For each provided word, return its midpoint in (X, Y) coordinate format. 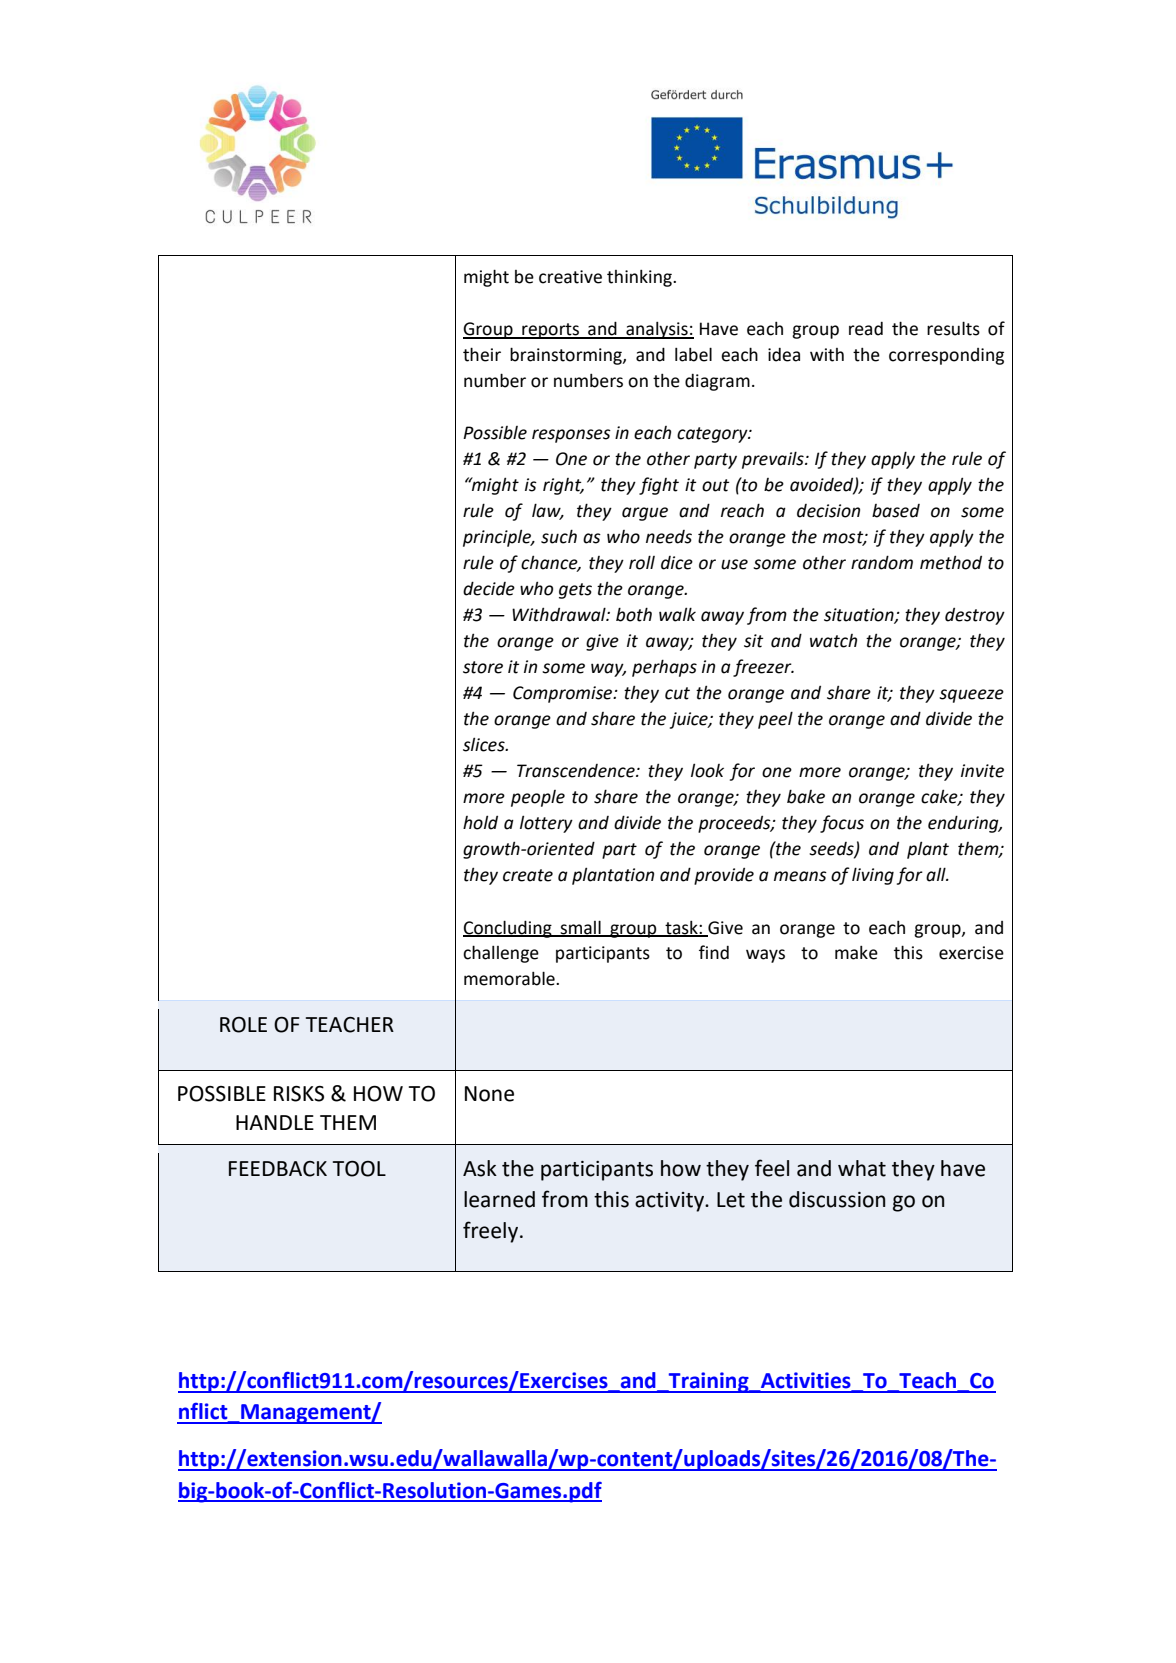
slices (485, 744)
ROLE (243, 1025)
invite (982, 771)
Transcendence (577, 771)
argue (645, 514)
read (866, 329)
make (856, 953)
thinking (640, 278)
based (896, 511)
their (482, 354)
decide (489, 588)
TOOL (359, 1169)
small (580, 928)
